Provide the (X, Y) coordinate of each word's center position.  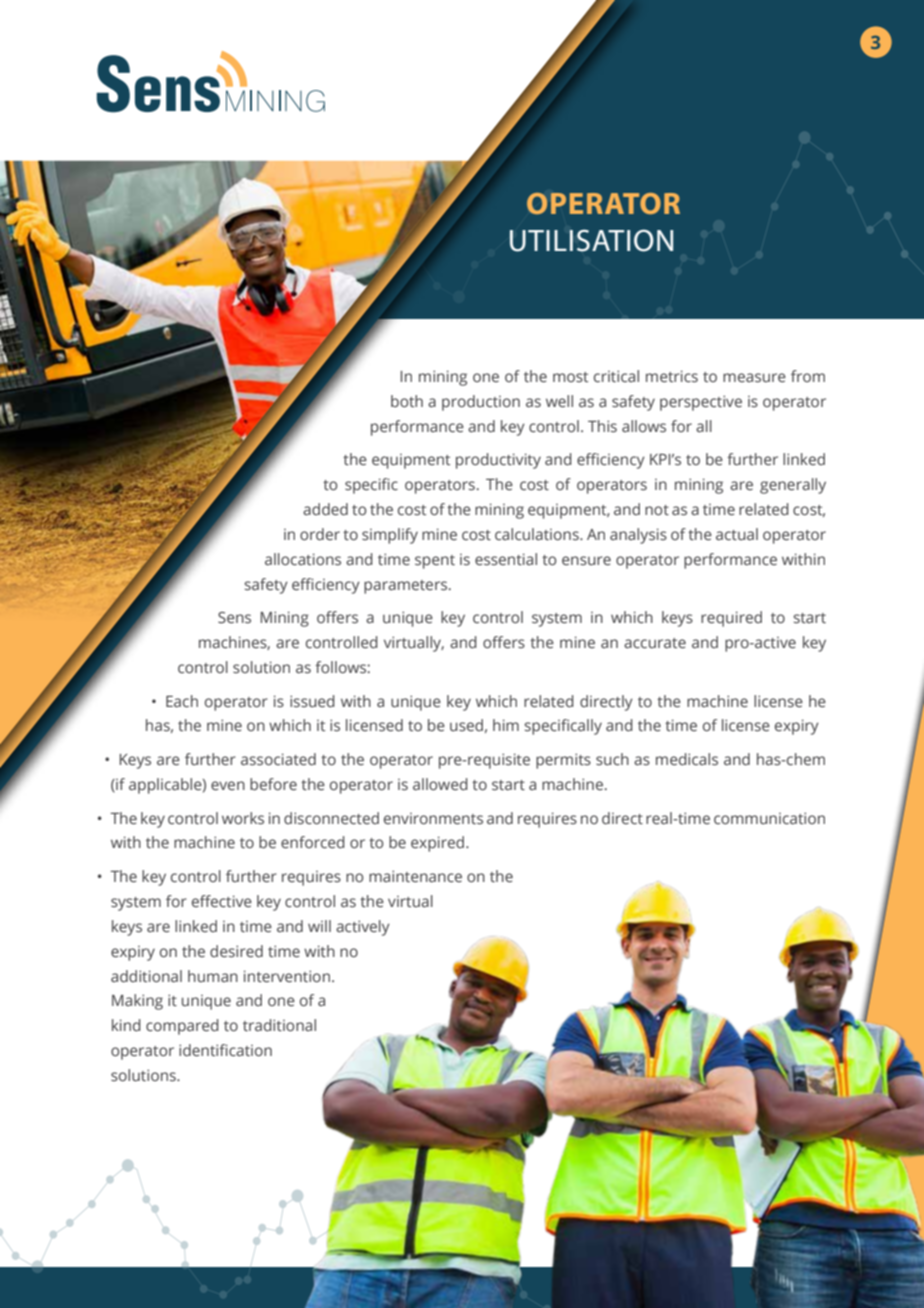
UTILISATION (591, 240)
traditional (279, 1025)
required (731, 619)
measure (754, 378)
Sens (234, 618)
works (243, 818)
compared (182, 1027)
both (407, 401)
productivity (498, 461)
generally (793, 486)
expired (439, 844)
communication (769, 818)
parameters (407, 587)
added (325, 509)
